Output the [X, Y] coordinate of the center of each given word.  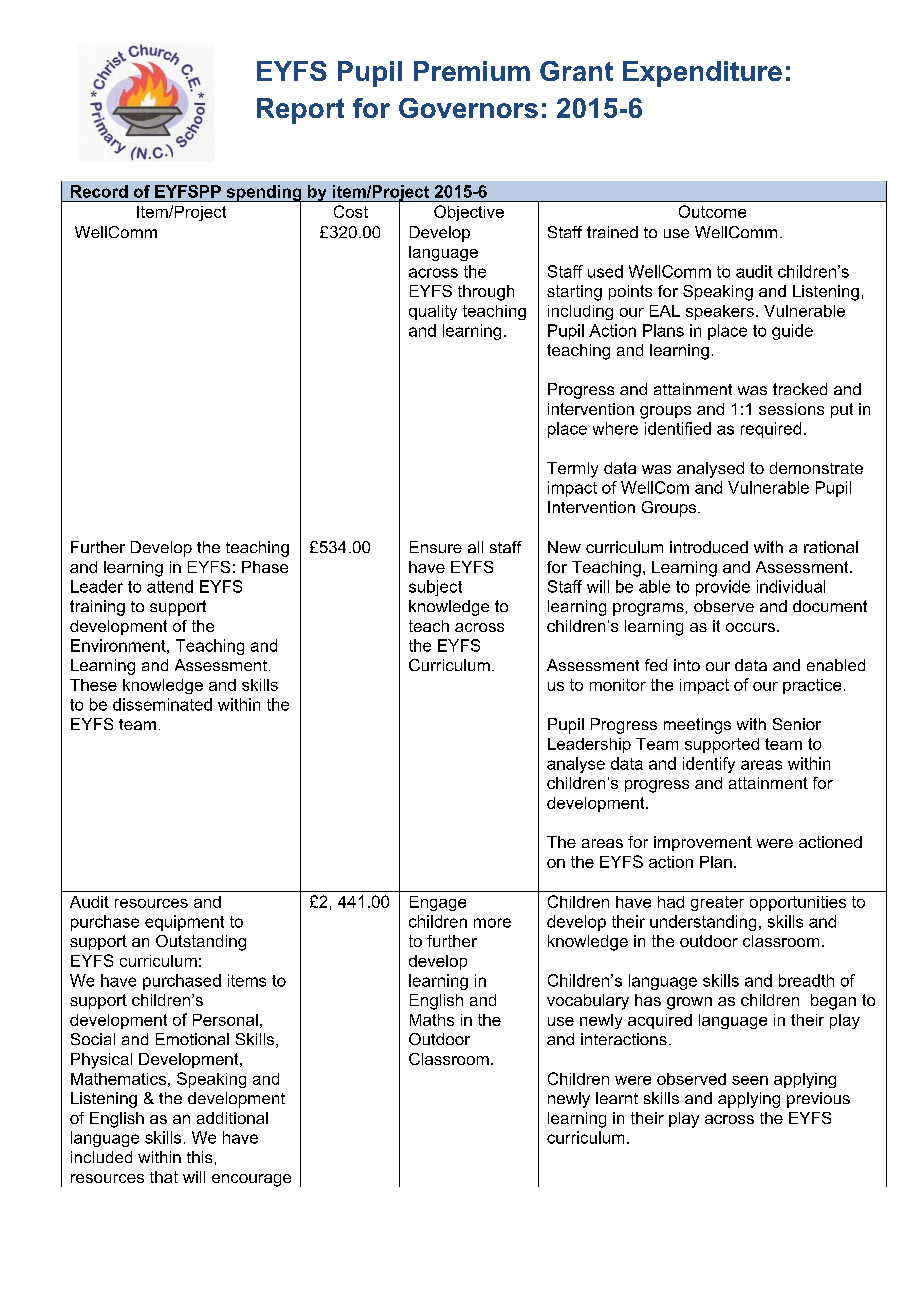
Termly [572, 470]
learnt [617, 1098]
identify [709, 765]
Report [300, 111]
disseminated [162, 704]
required [771, 430]
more [492, 923]
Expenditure [702, 74]
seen [750, 1080]
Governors [468, 108]
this [199, 1157]
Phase [265, 567]
